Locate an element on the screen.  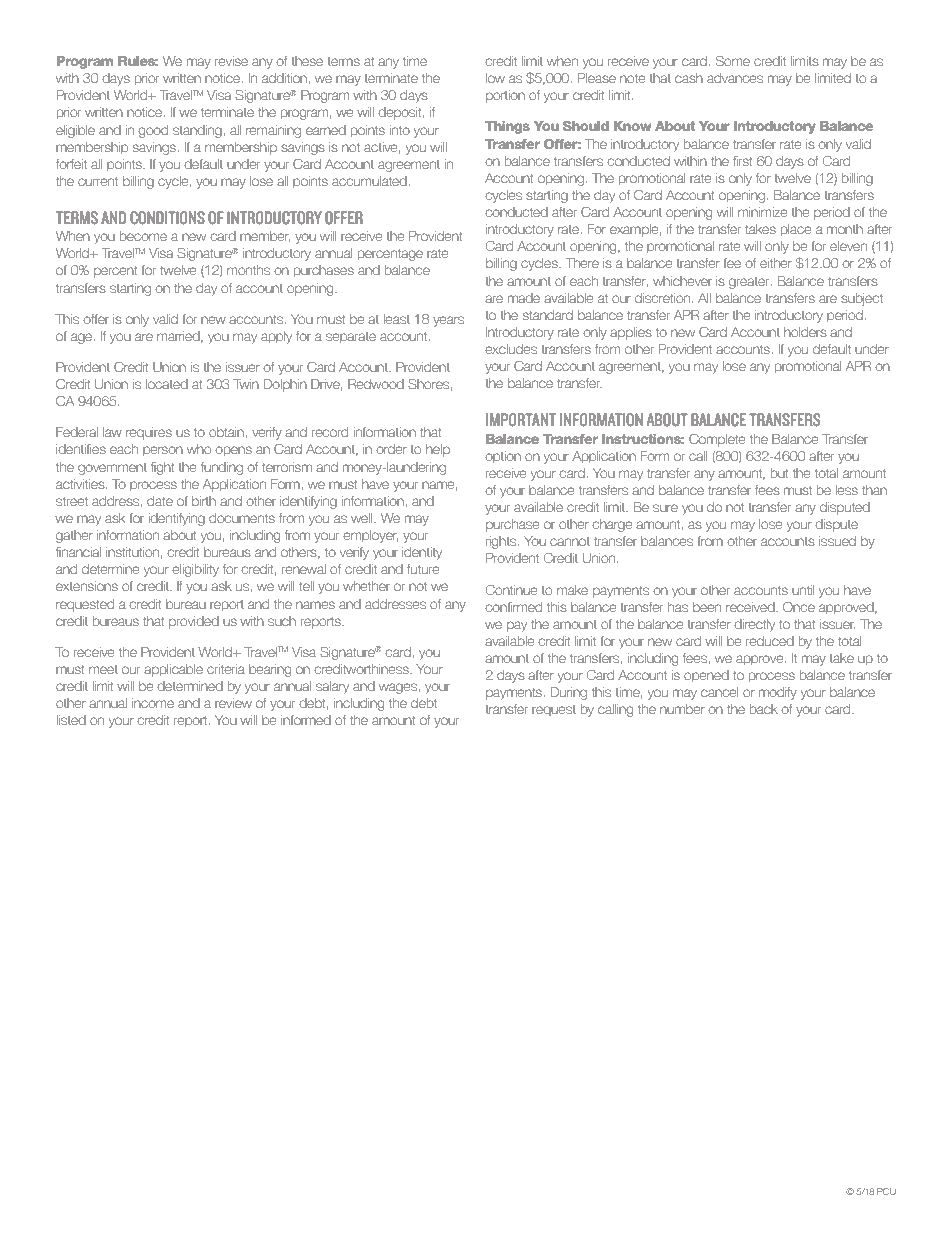
rights is located at coordinates (502, 542).
